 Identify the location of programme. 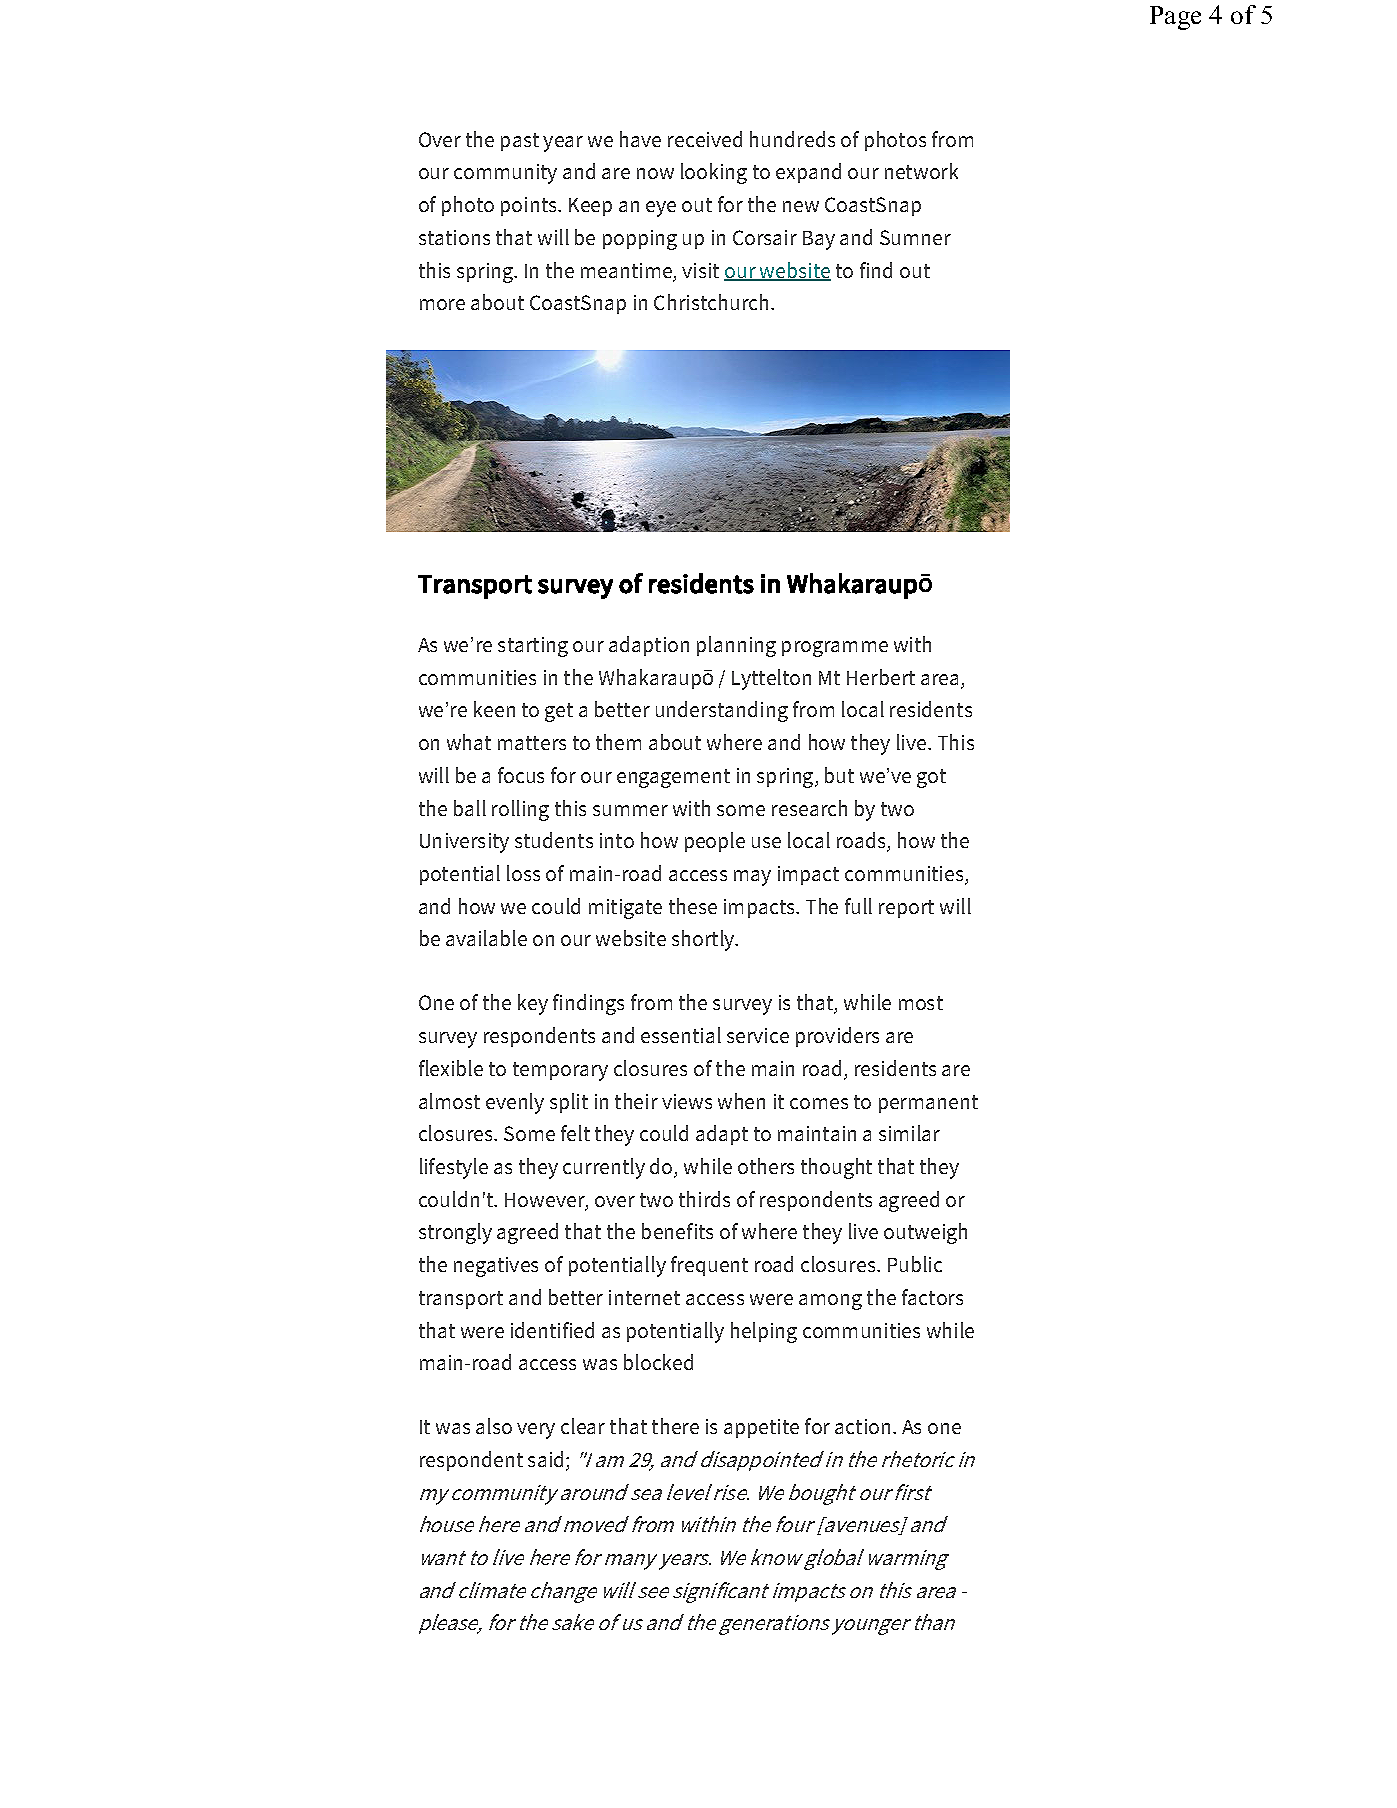
(835, 649).
